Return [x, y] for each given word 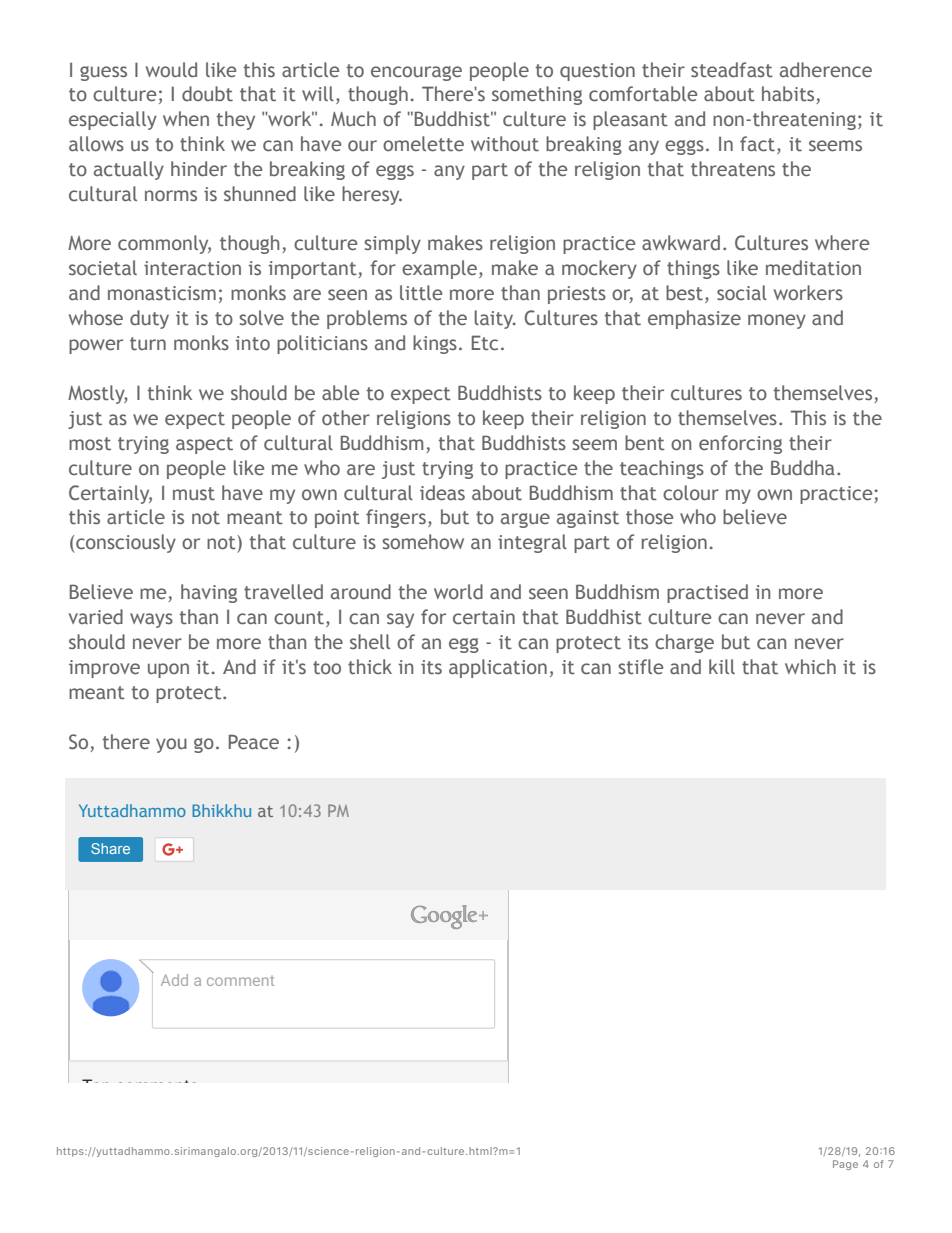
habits [789, 95]
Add [174, 980]
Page [845, 1165]
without [505, 144]
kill [722, 666]
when [186, 118]
